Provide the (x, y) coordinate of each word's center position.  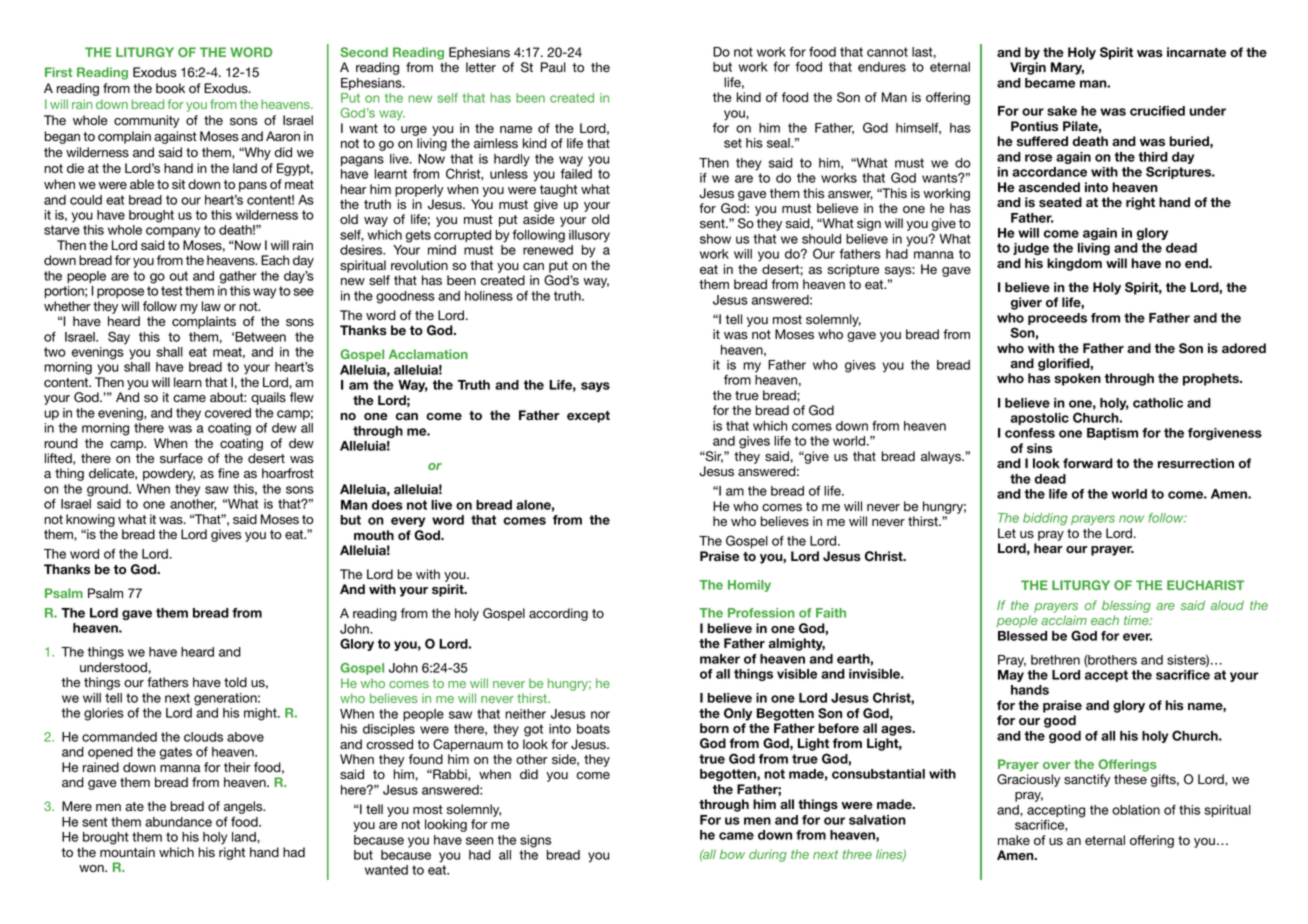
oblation (1136, 810)
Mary (1067, 68)
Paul (553, 67)
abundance (178, 822)
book (170, 88)
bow (732, 854)
